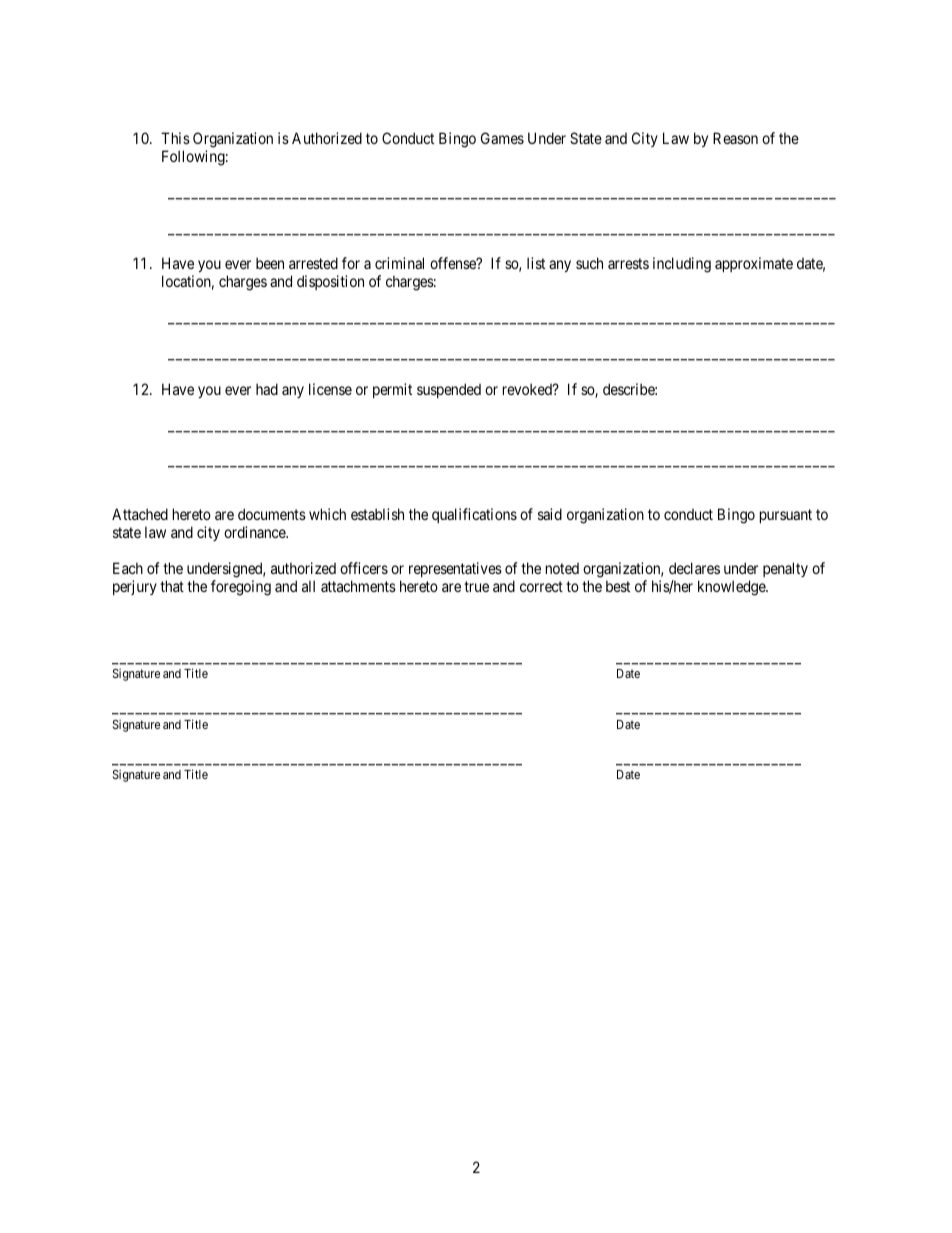  I want to click on that, so click(172, 586).
